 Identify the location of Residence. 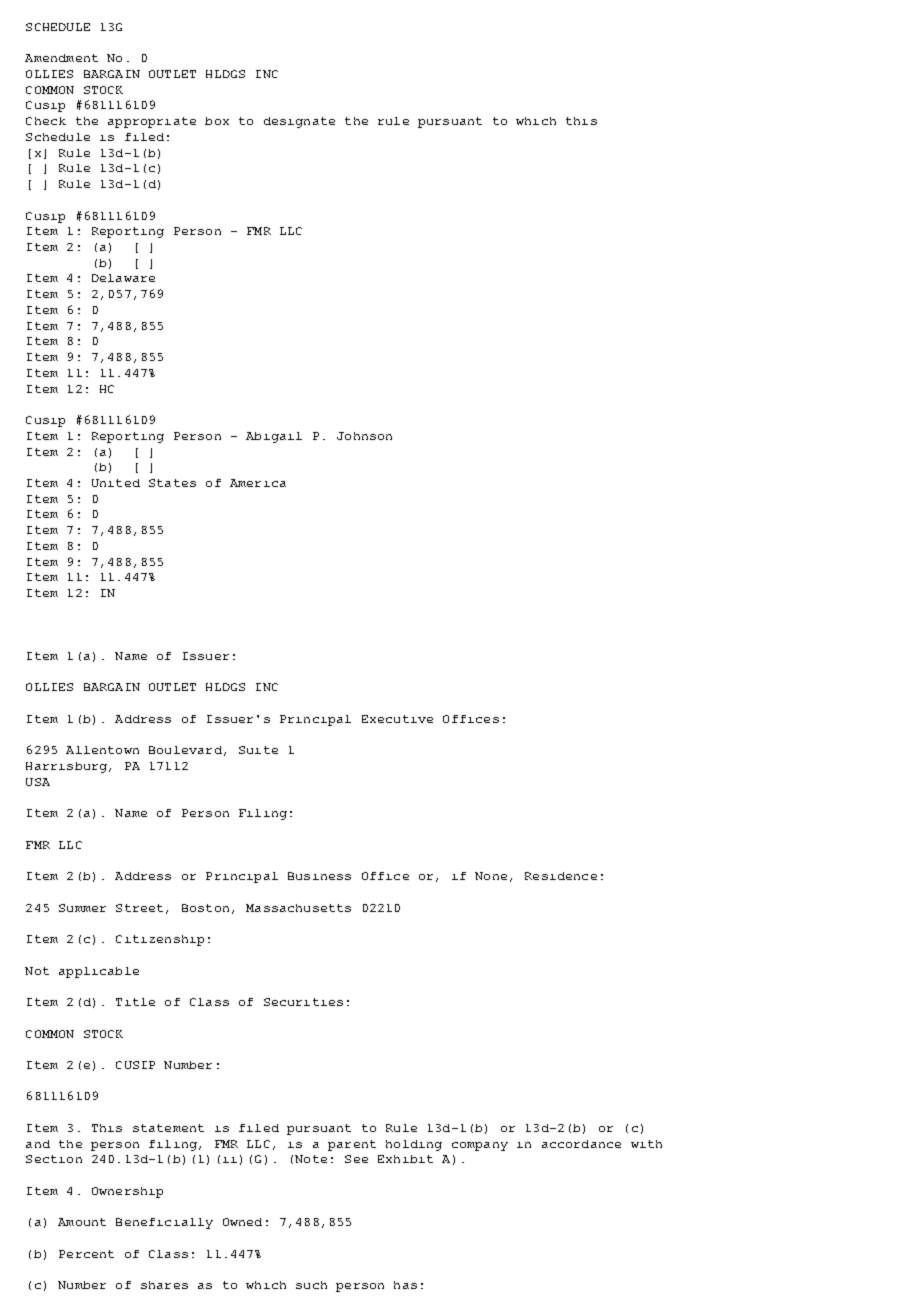
(561, 876).
